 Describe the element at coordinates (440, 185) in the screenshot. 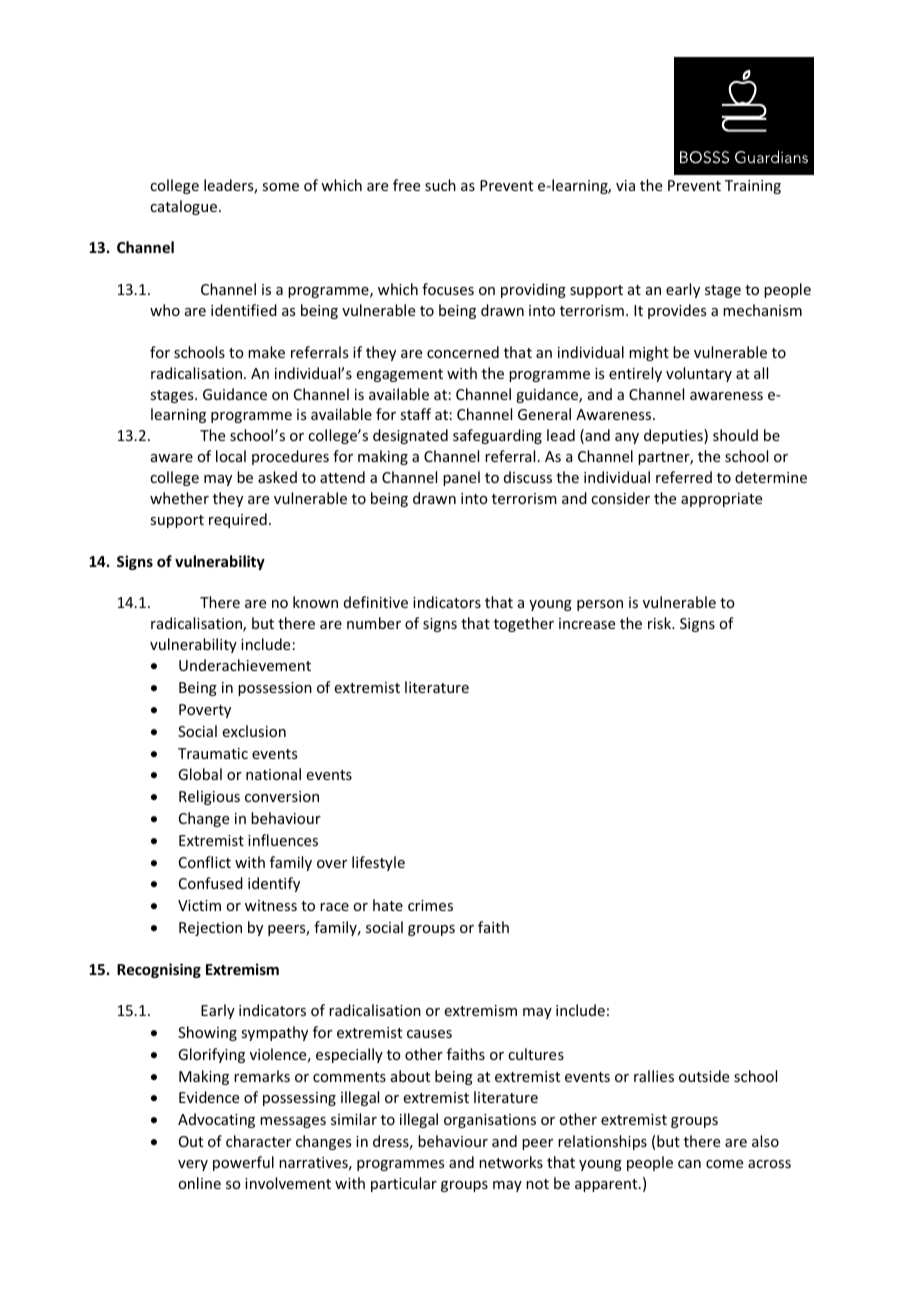

I see `such` at that location.
